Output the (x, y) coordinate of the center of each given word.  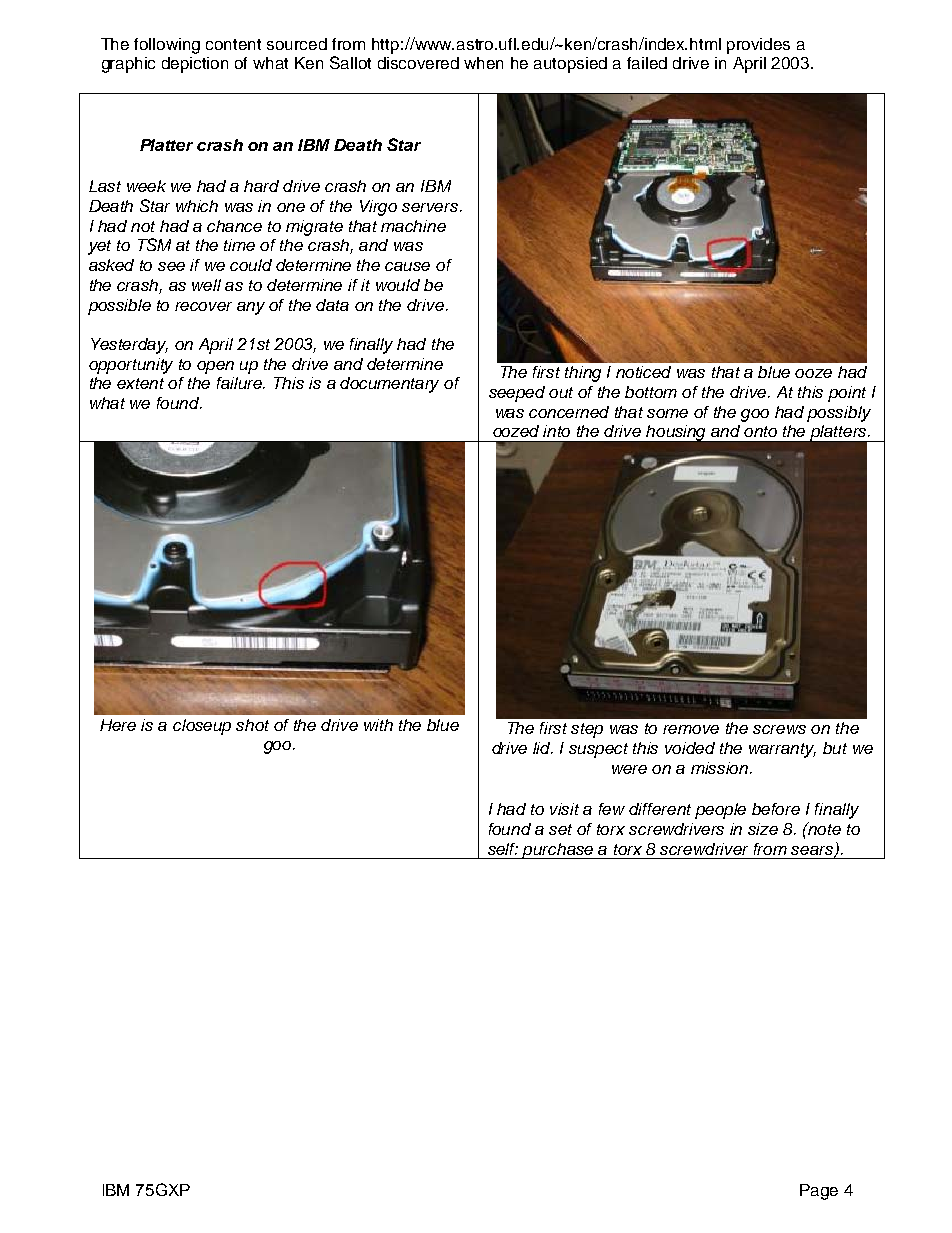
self (503, 849)
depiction (195, 65)
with (378, 725)
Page (819, 1192)
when (483, 63)
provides (758, 46)
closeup (202, 727)
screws (779, 729)
